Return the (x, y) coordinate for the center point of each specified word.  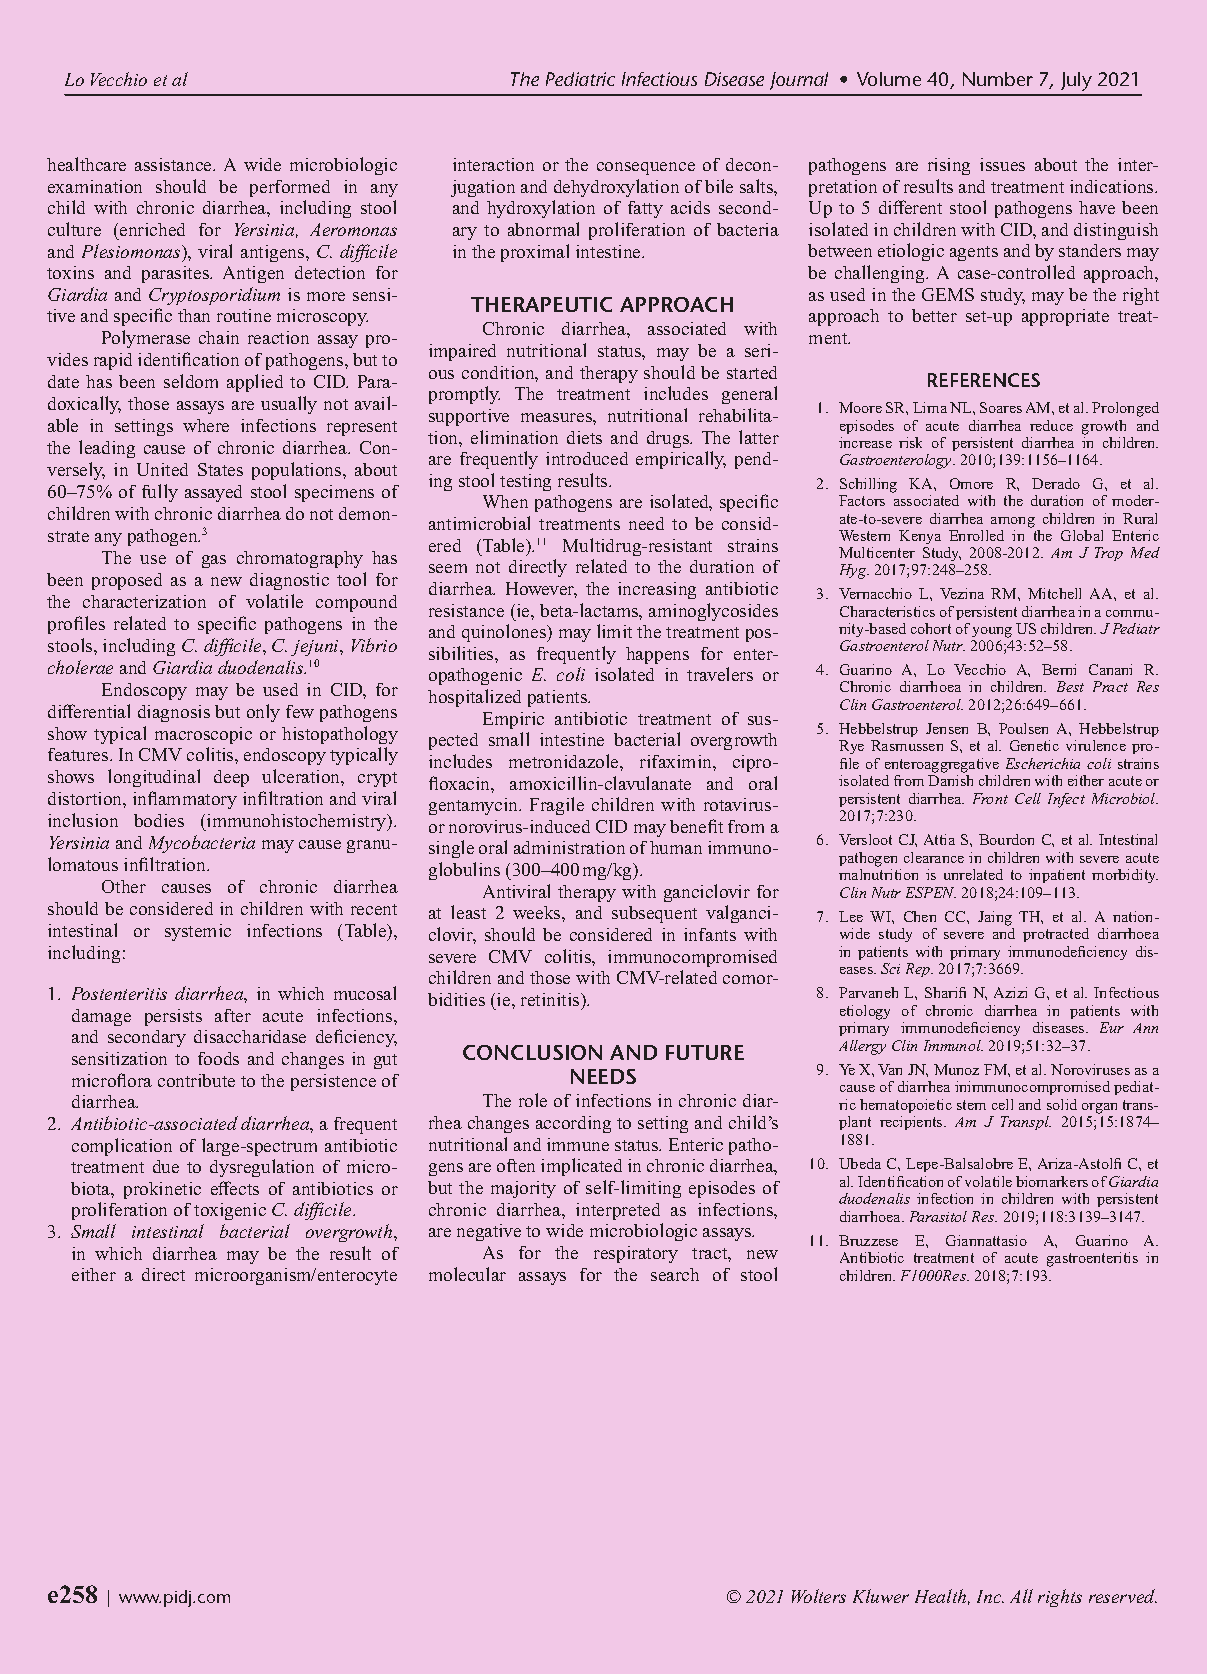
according (573, 1124)
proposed (127, 581)
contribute (196, 1080)
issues (1002, 164)
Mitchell (1054, 593)
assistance (174, 164)
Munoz (956, 1069)
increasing (657, 590)
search (675, 1274)
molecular (467, 1274)
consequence (646, 168)
